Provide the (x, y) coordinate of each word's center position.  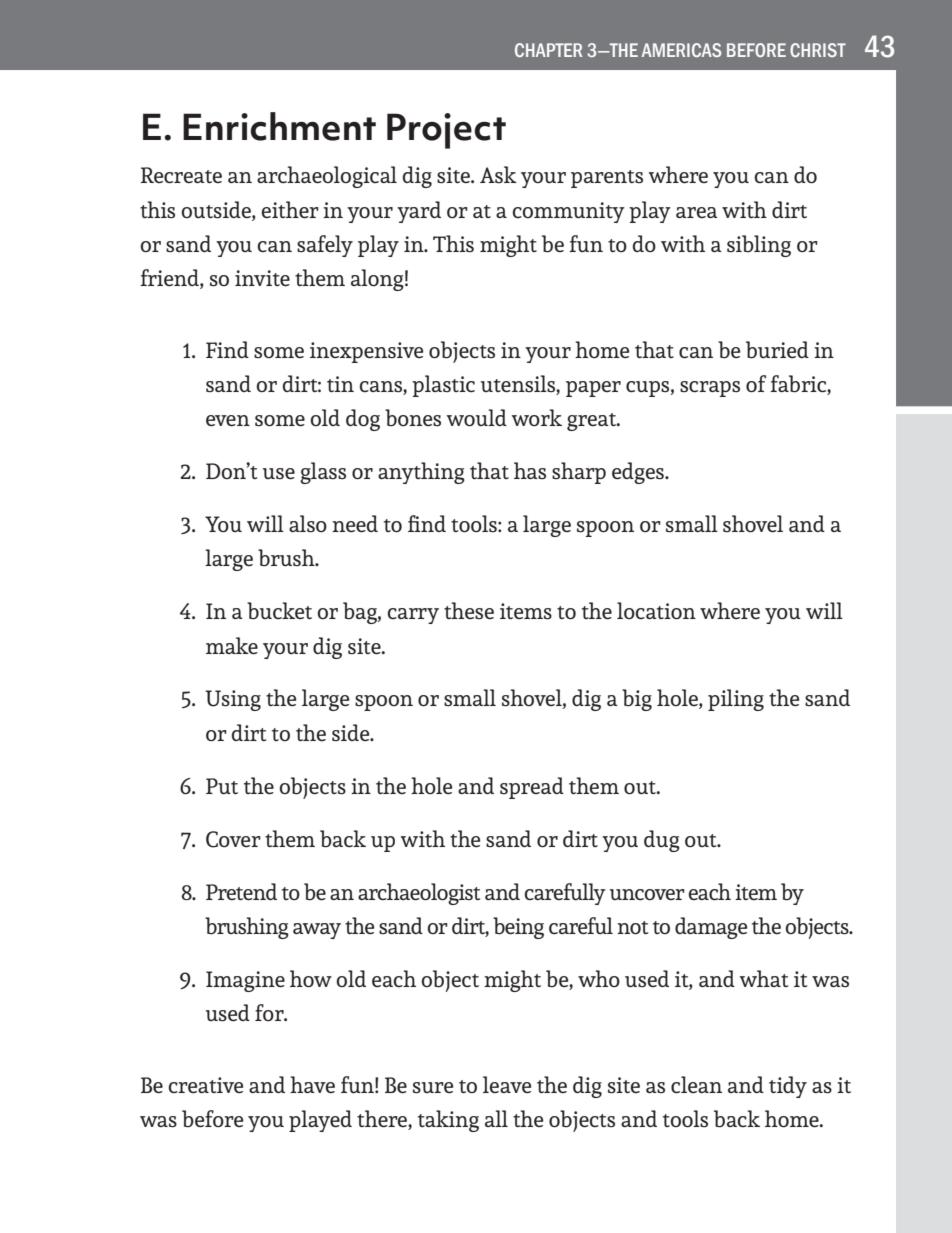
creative (206, 1085)
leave (507, 1085)
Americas (681, 50)
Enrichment (279, 126)
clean (696, 1085)
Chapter (548, 50)
